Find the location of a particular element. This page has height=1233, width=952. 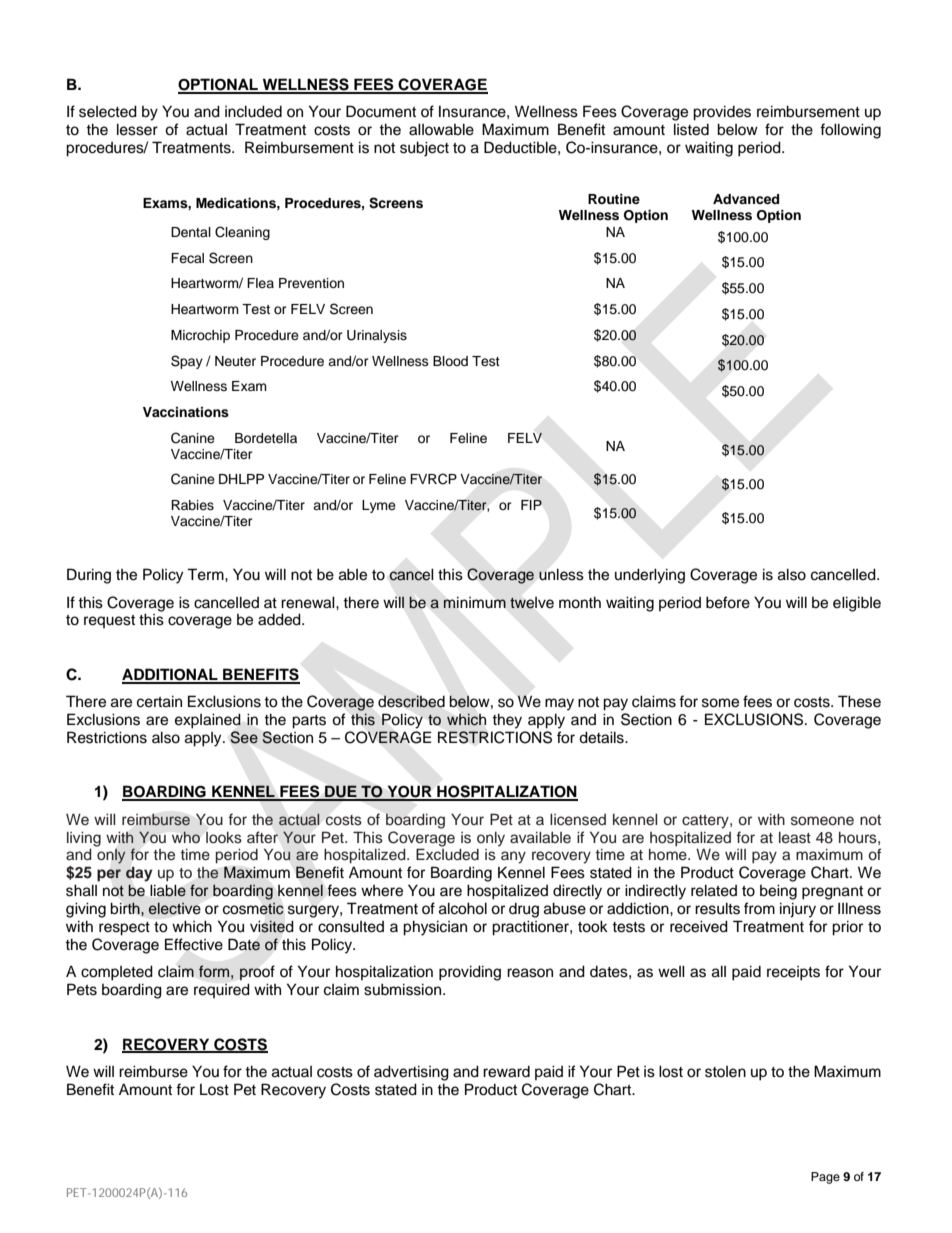

reward is located at coordinates (506, 1072).
